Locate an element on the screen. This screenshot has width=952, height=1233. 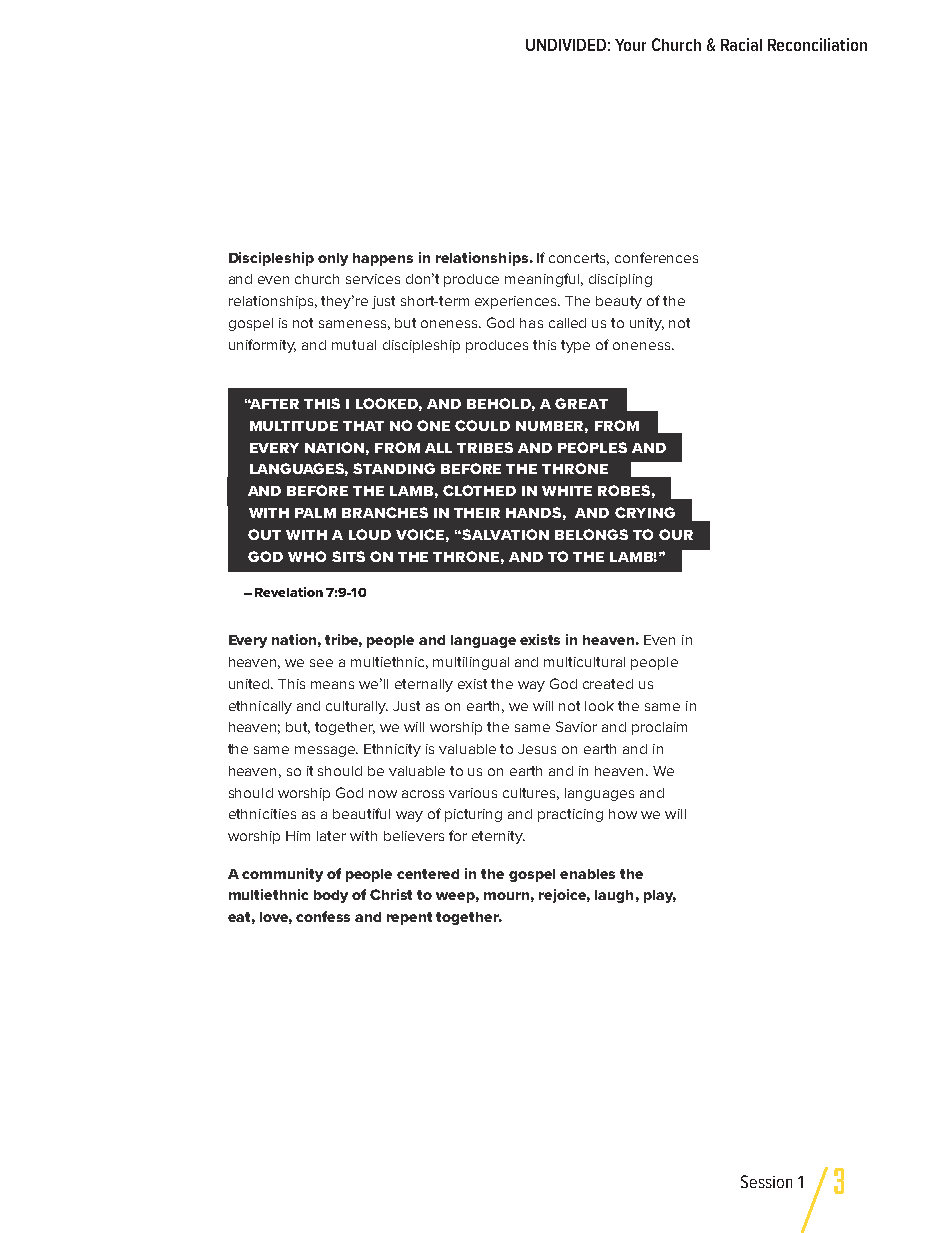
Racial is located at coordinates (741, 44).
